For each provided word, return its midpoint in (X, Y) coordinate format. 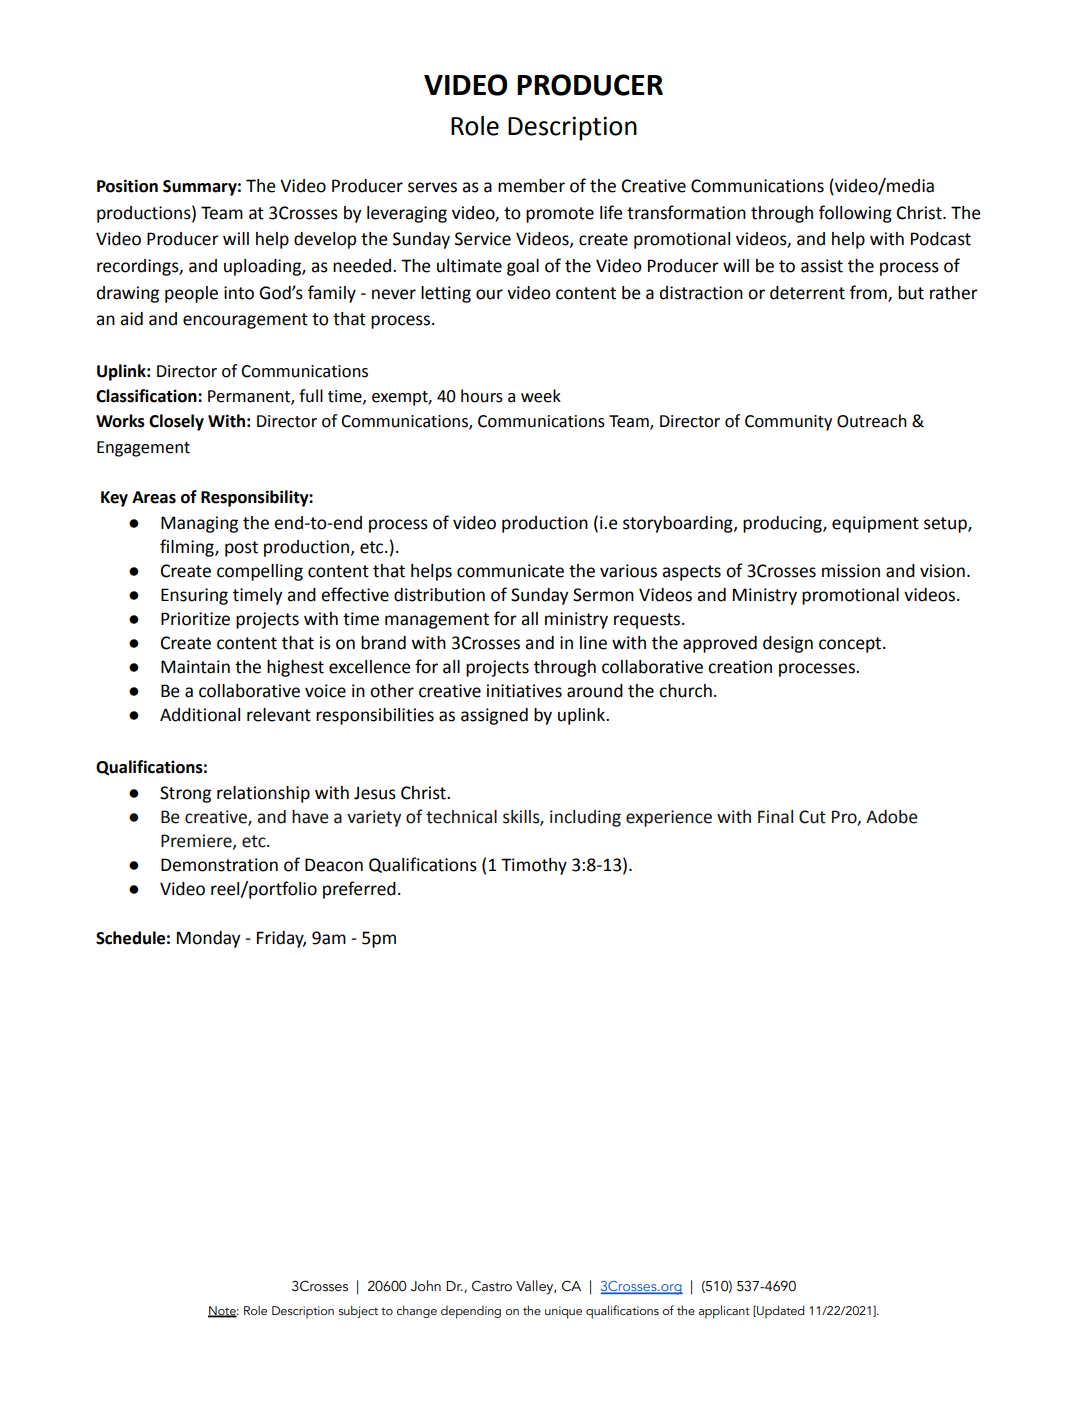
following (855, 214)
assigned (494, 716)
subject (358, 1311)
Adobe (892, 817)
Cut (812, 817)
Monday (209, 939)
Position (127, 186)
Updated (779, 1312)
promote (560, 215)
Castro (492, 1286)
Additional (200, 715)
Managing (199, 524)
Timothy (534, 866)
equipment (875, 524)
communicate (510, 571)
